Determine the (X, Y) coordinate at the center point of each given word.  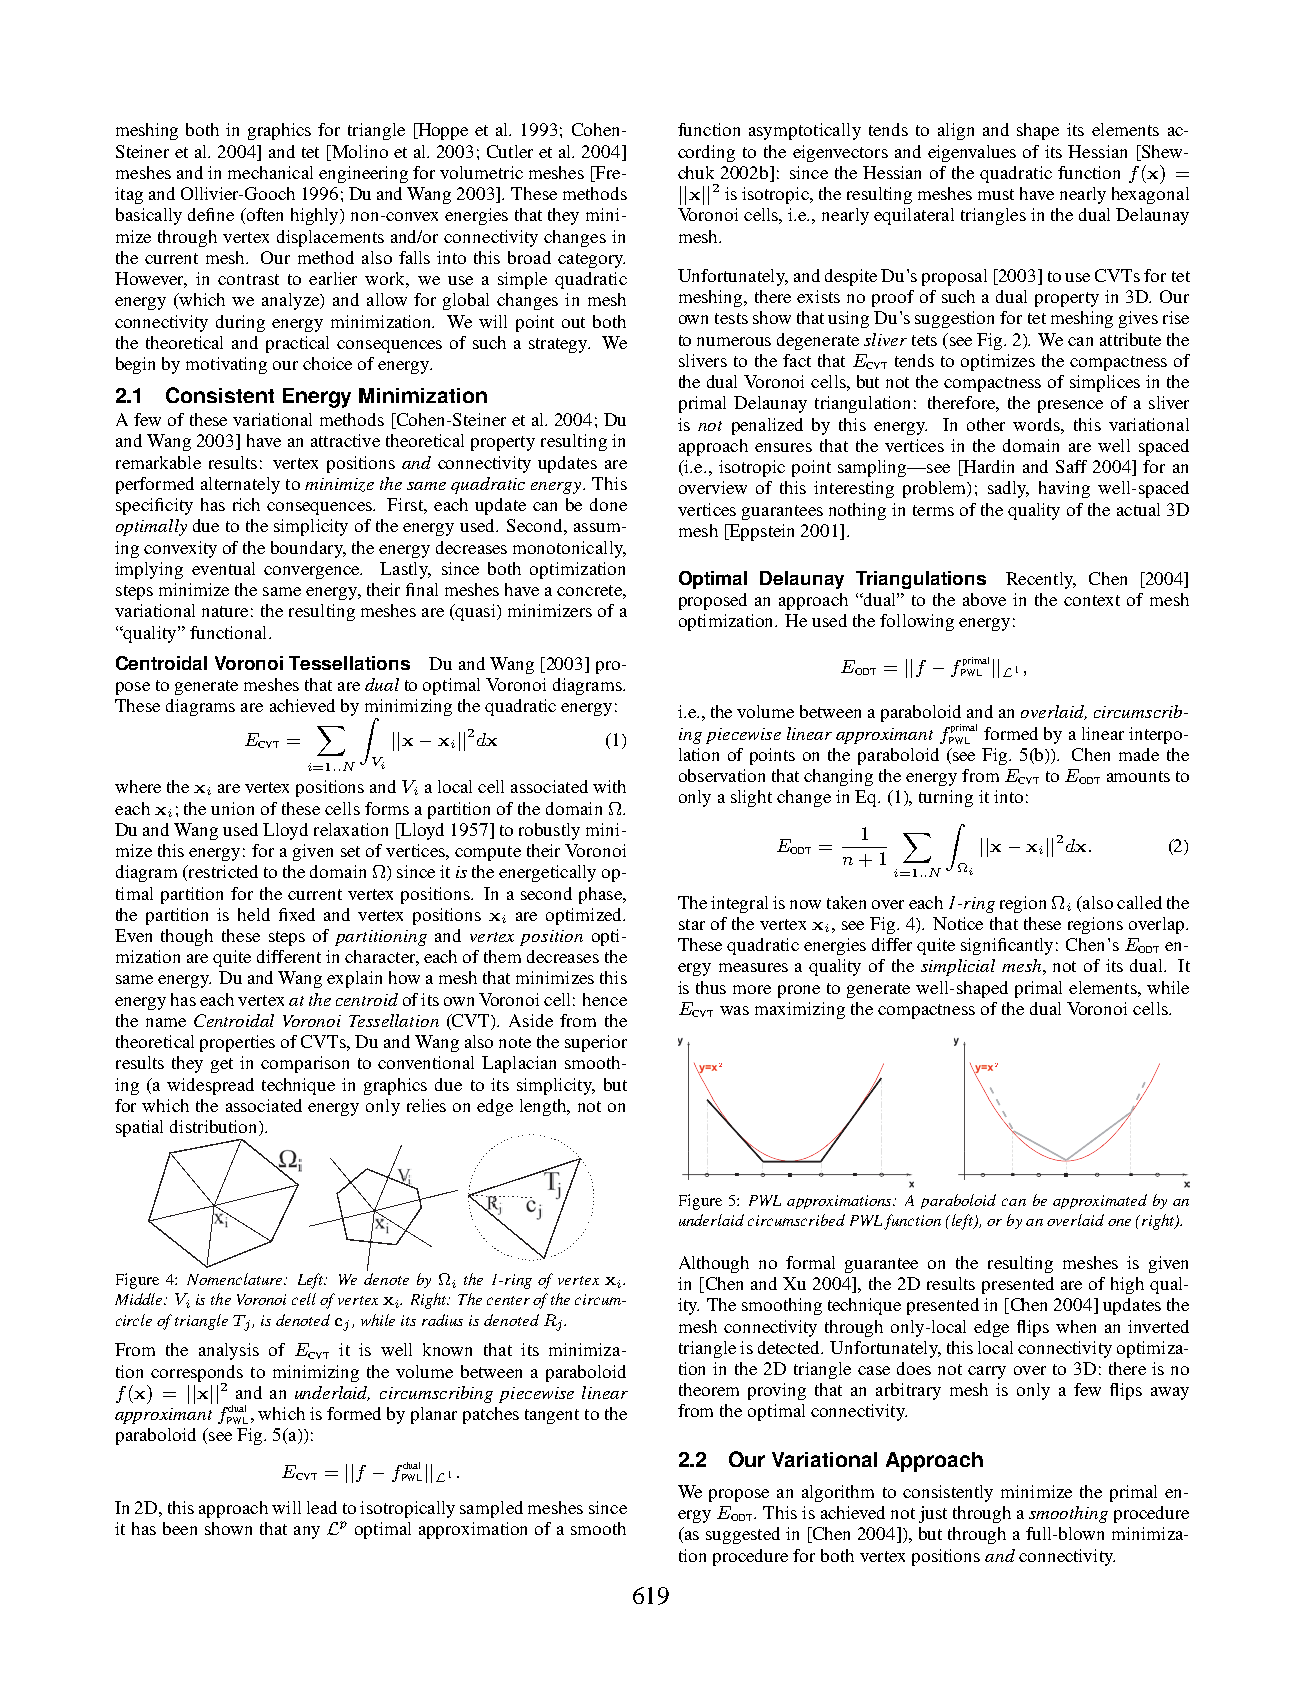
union (232, 808)
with (609, 786)
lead (322, 1507)
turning (946, 798)
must (996, 194)
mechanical (270, 172)
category (591, 260)
